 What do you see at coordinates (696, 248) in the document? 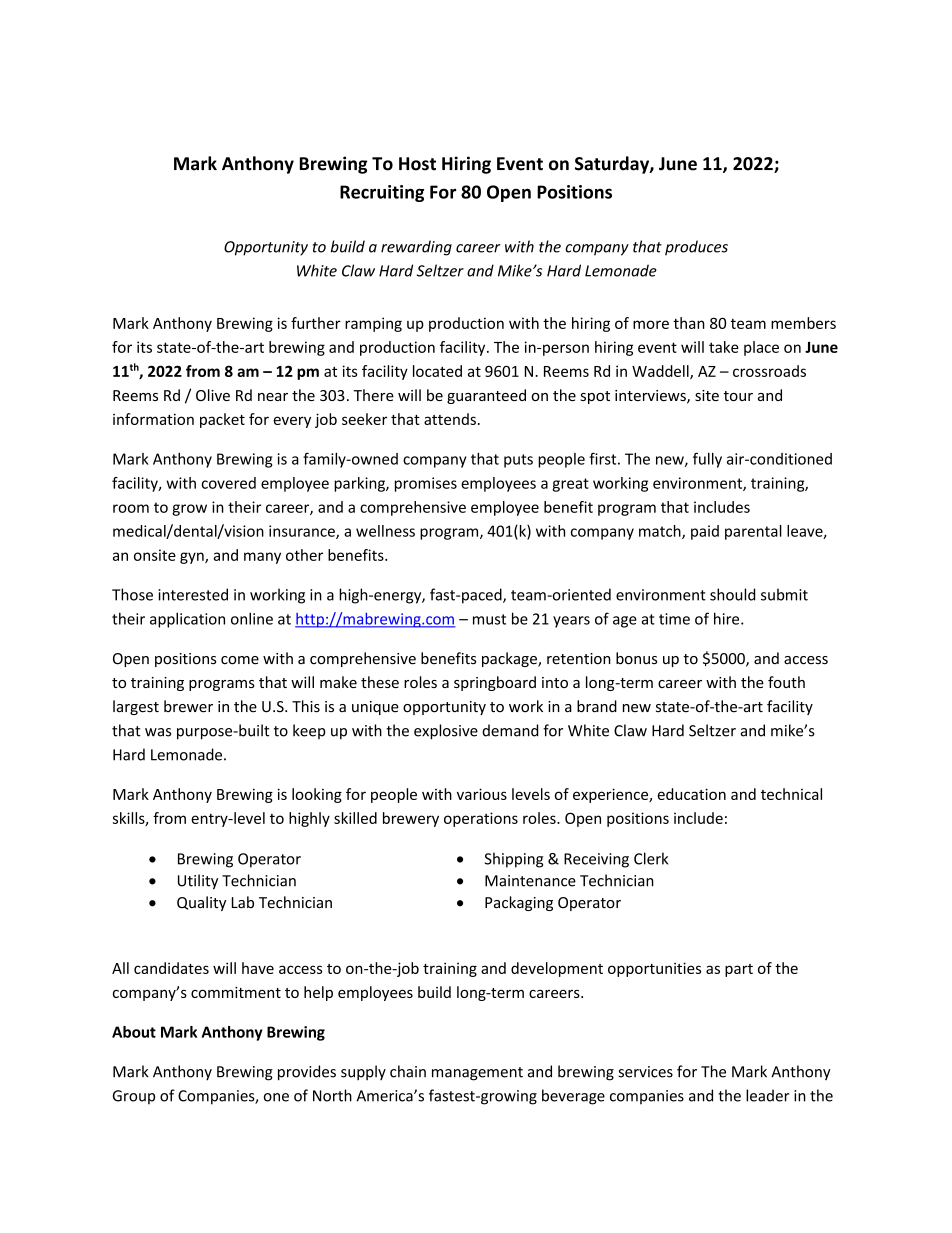
I see `produces` at bounding box center [696, 248].
